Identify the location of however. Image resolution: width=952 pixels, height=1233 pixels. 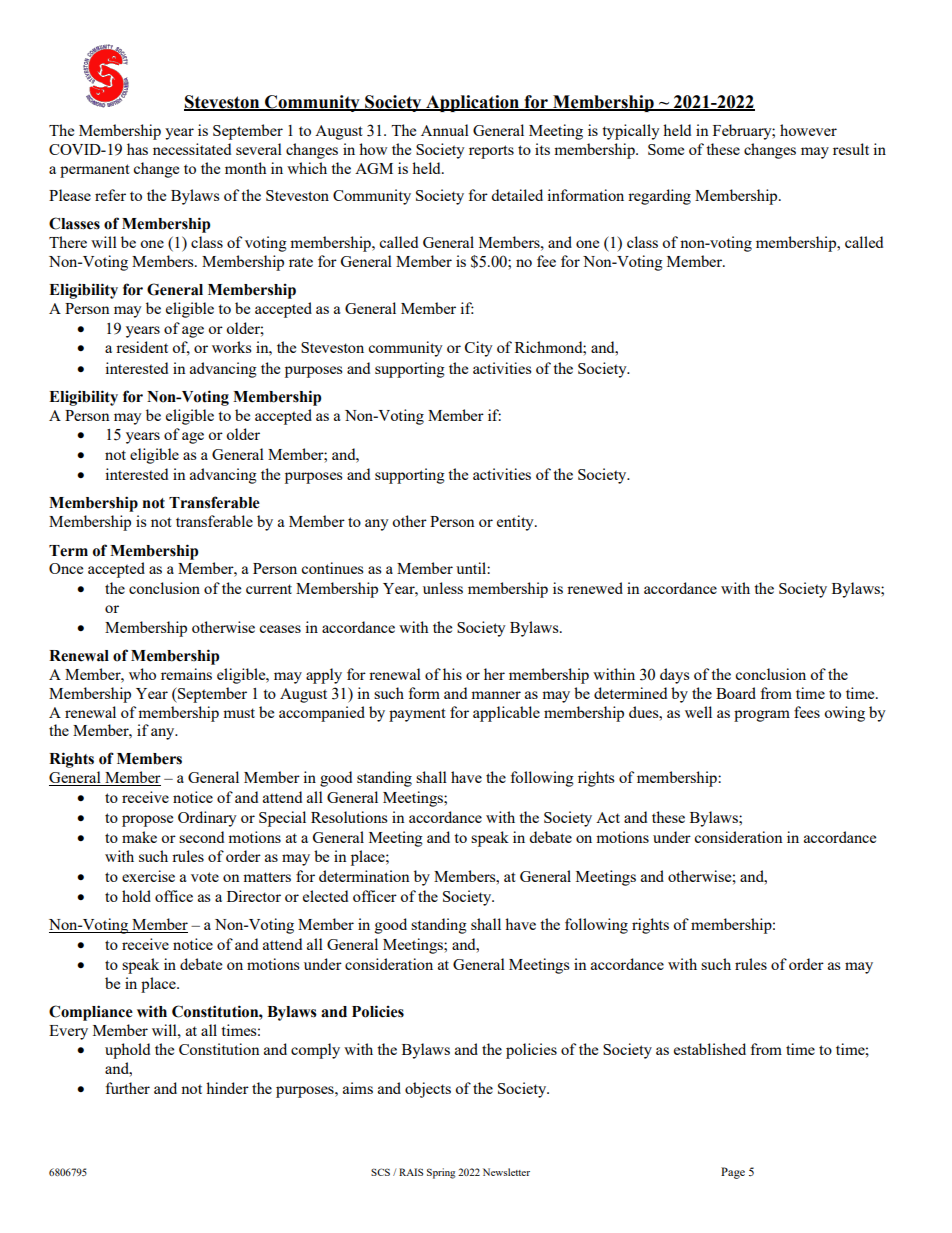
(808, 130).
